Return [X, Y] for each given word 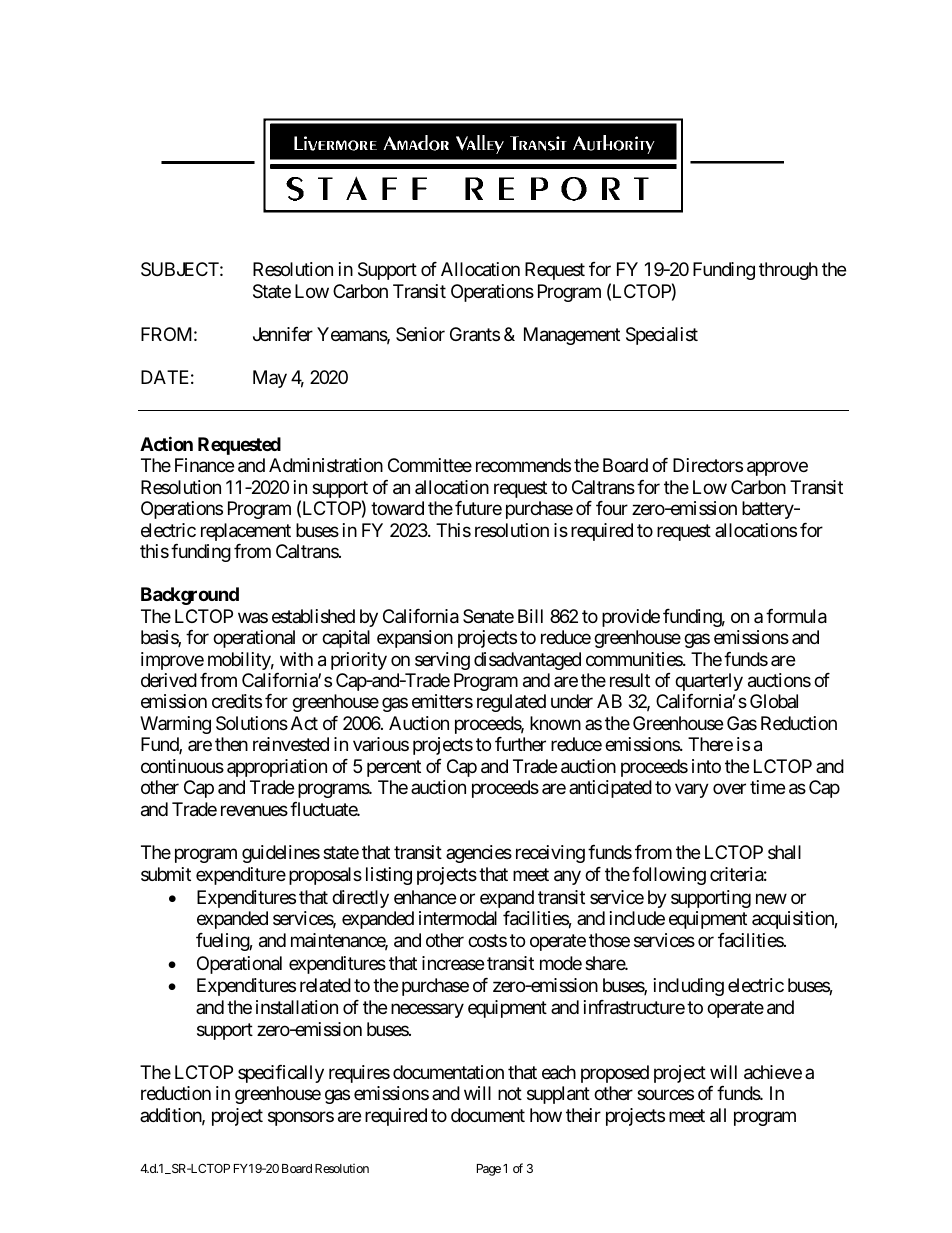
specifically [281, 1074]
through [788, 271]
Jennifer [283, 334]
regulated [511, 703]
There [710, 744]
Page [489, 1170]
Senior [420, 334]
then [231, 744]
